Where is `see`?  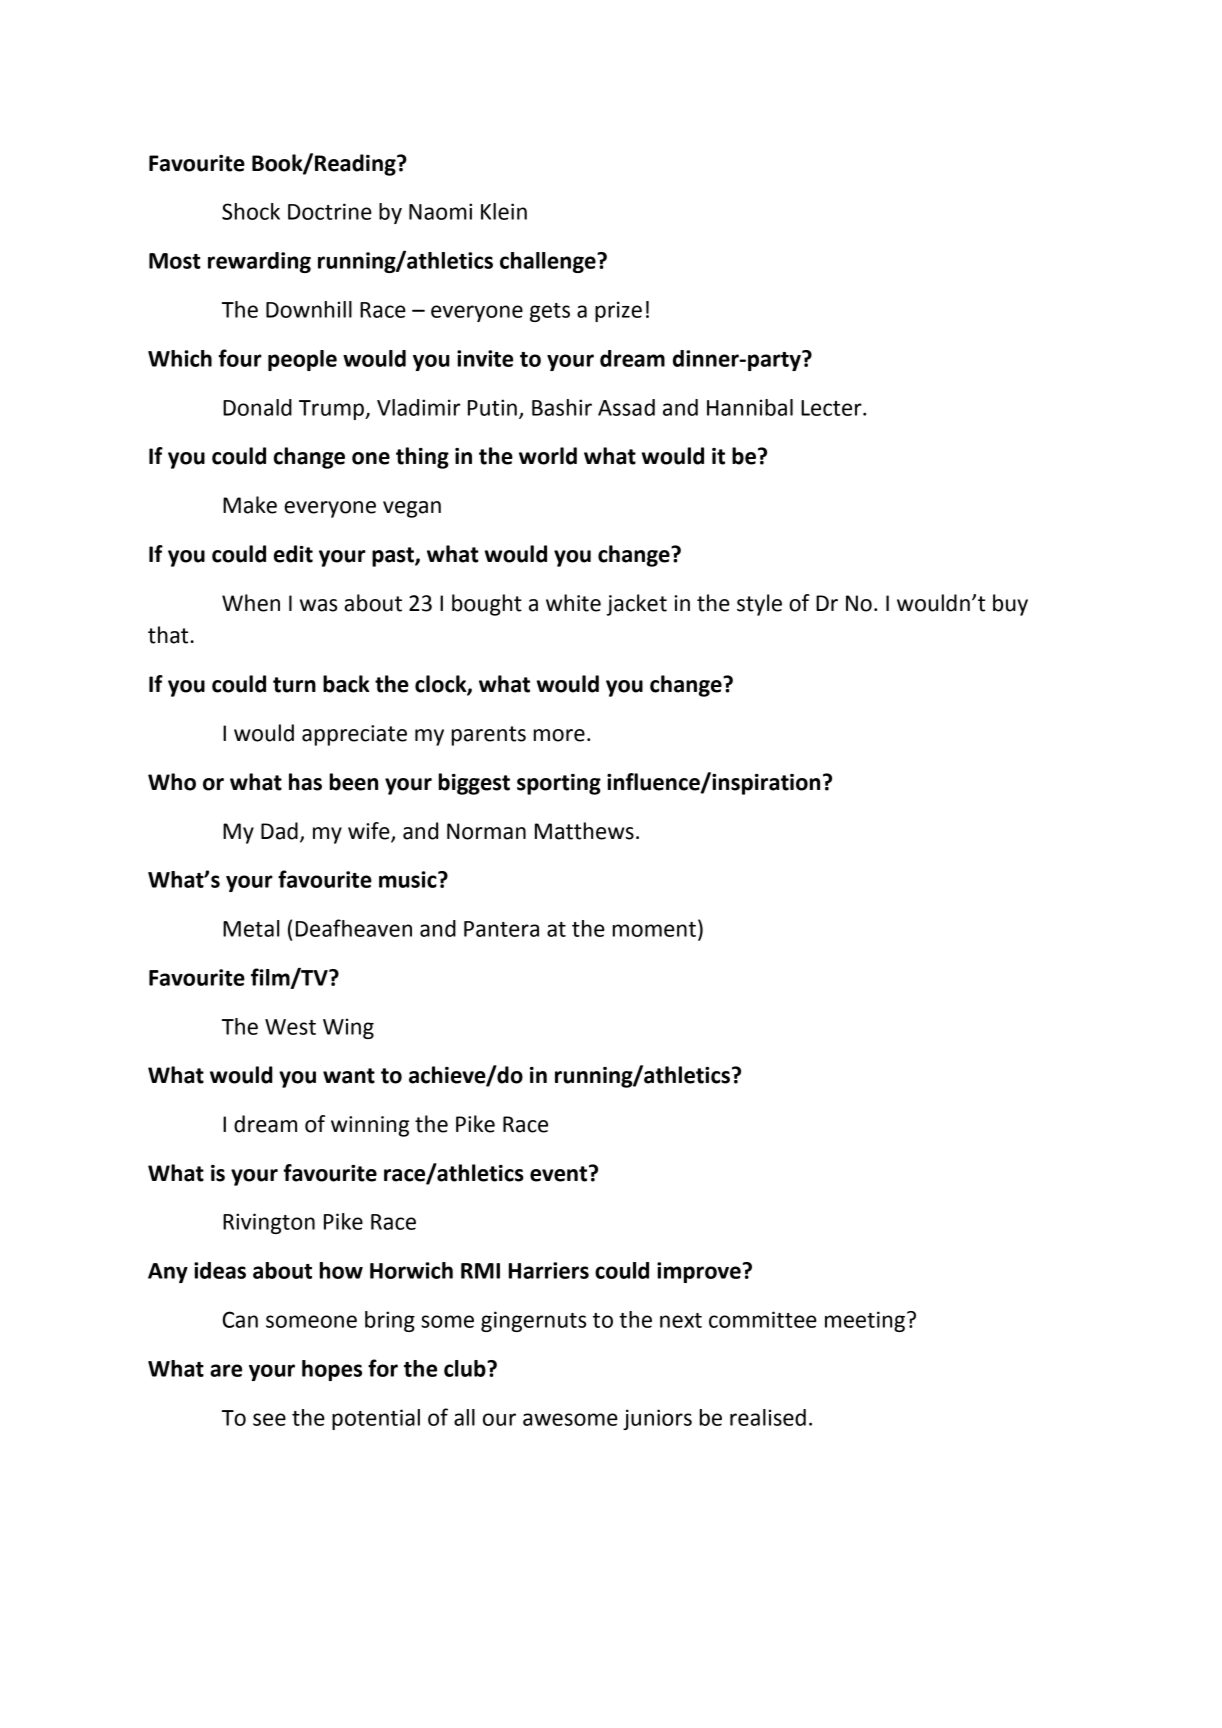 see is located at coordinates (269, 1419).
